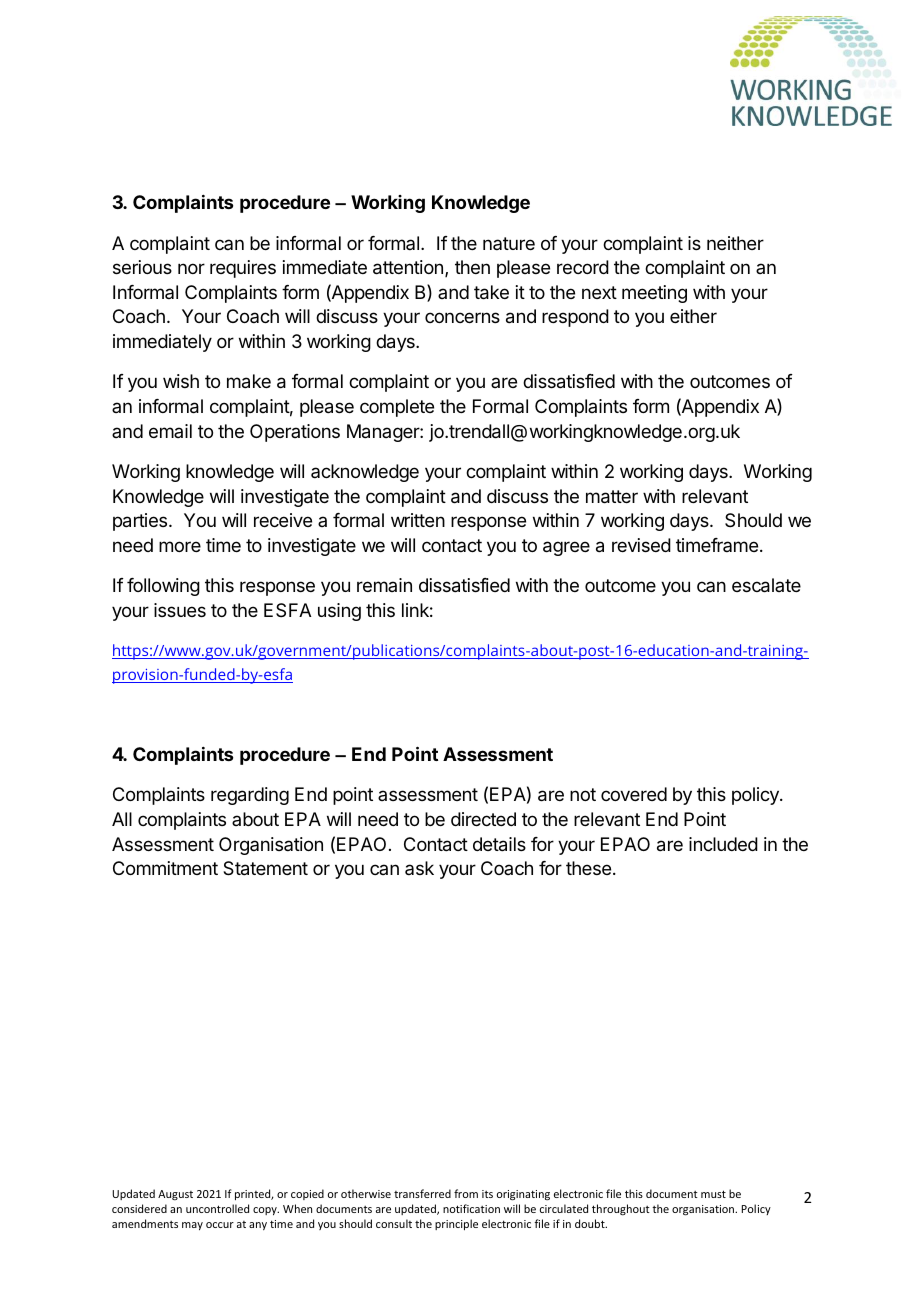 This document has height=1308, width=924. I want to click on revised, so click(641, 545).
